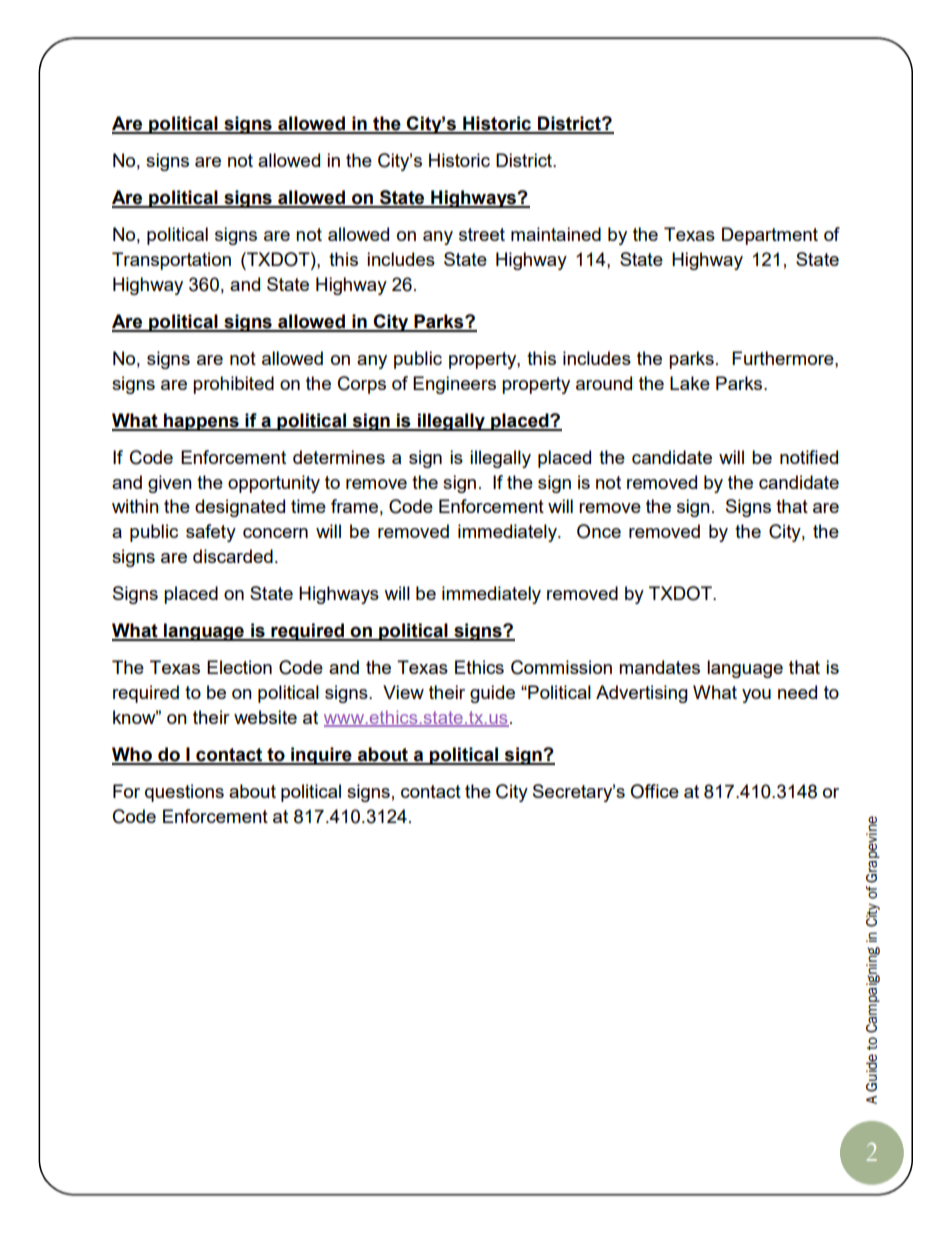 Image resolution: width=952 pixels, height=1233 pixels. What do you see at coordinates (809, 457) in the screenshot?
I see `notified` at bounding box center [809, 457].
